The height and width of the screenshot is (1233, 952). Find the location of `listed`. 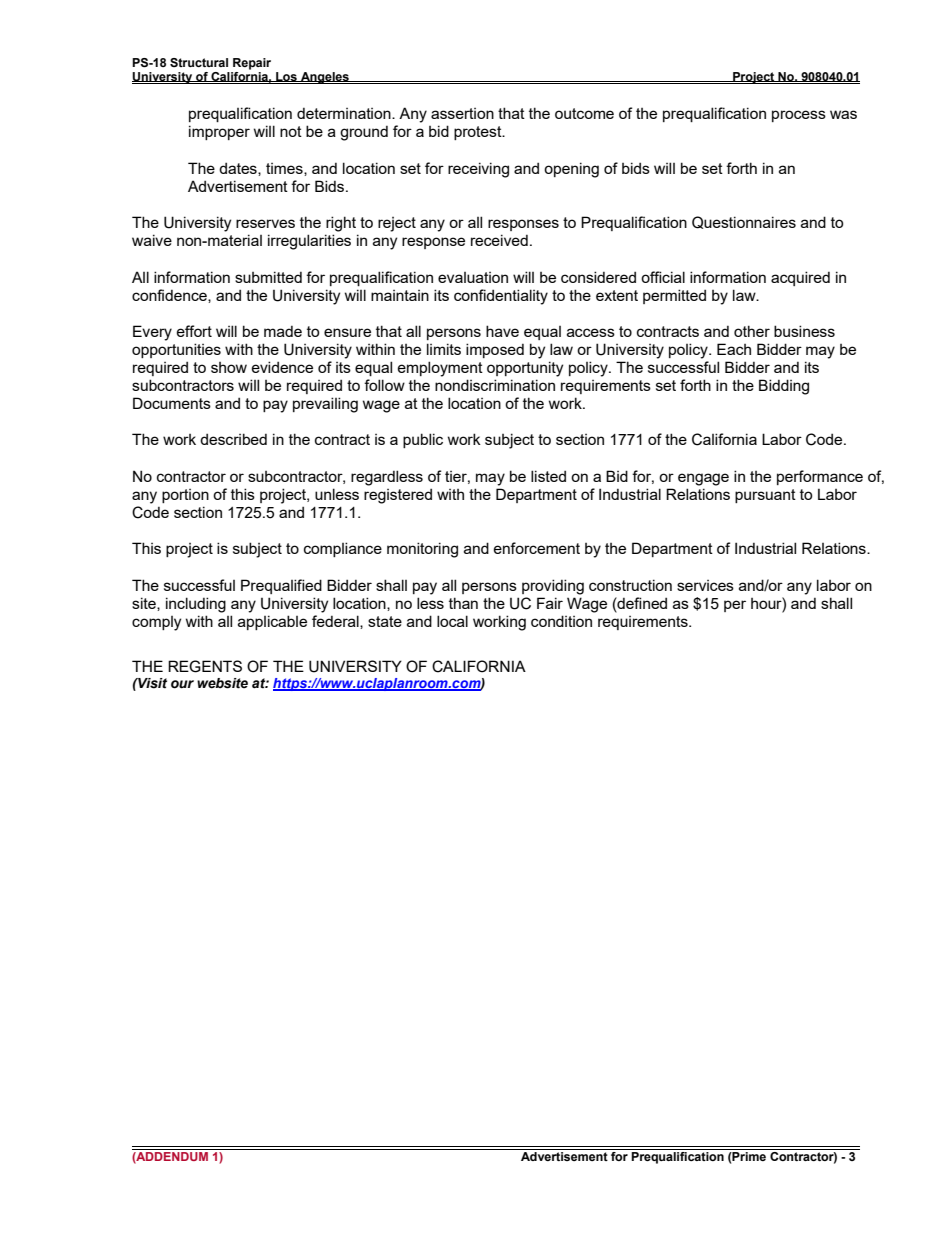

listed is located at coordinates (548, 476).
